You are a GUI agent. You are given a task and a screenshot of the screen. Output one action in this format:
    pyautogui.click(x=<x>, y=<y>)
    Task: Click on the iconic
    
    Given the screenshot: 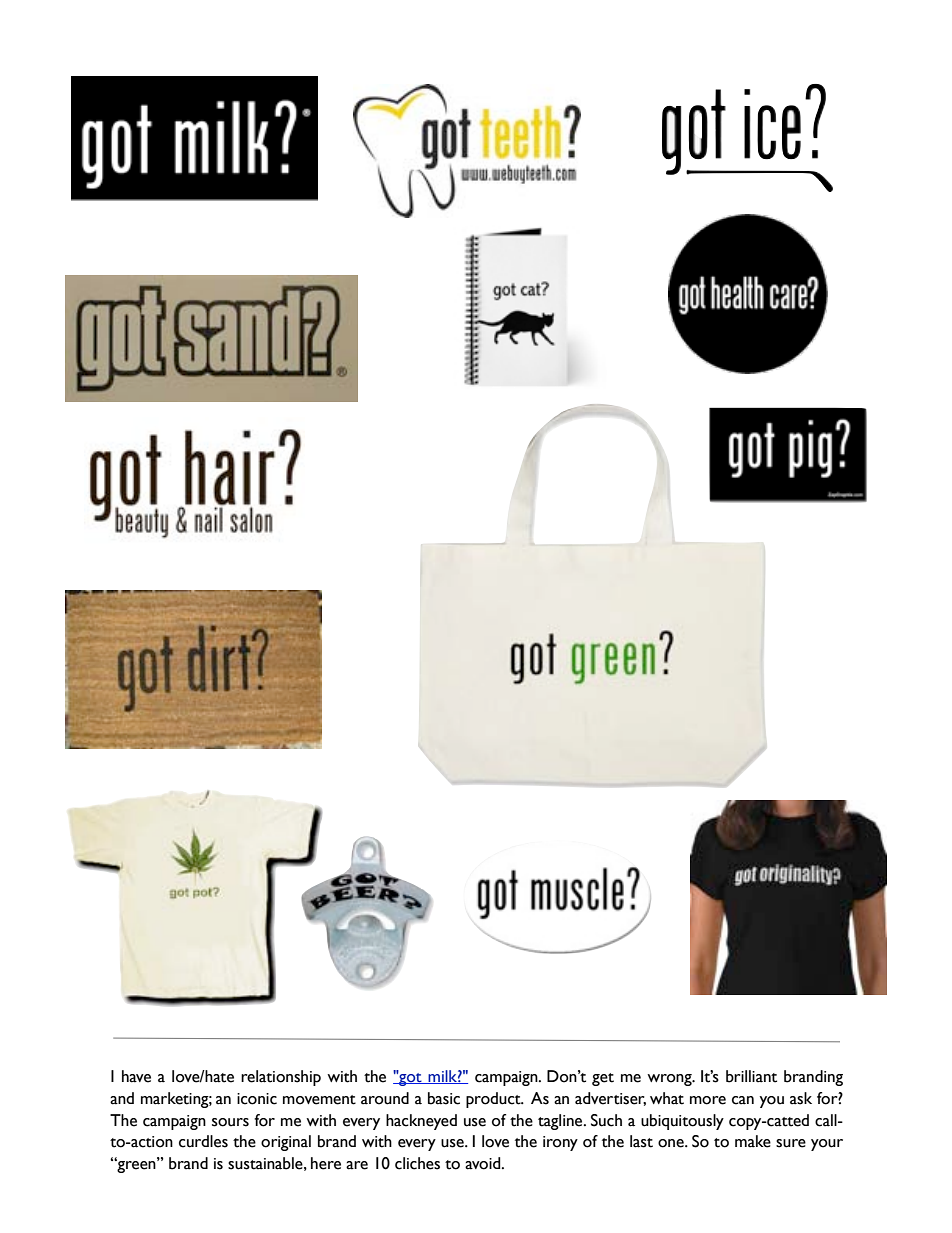 What is the action you would take?
    pyautogui.click(x=257, y=1099)
